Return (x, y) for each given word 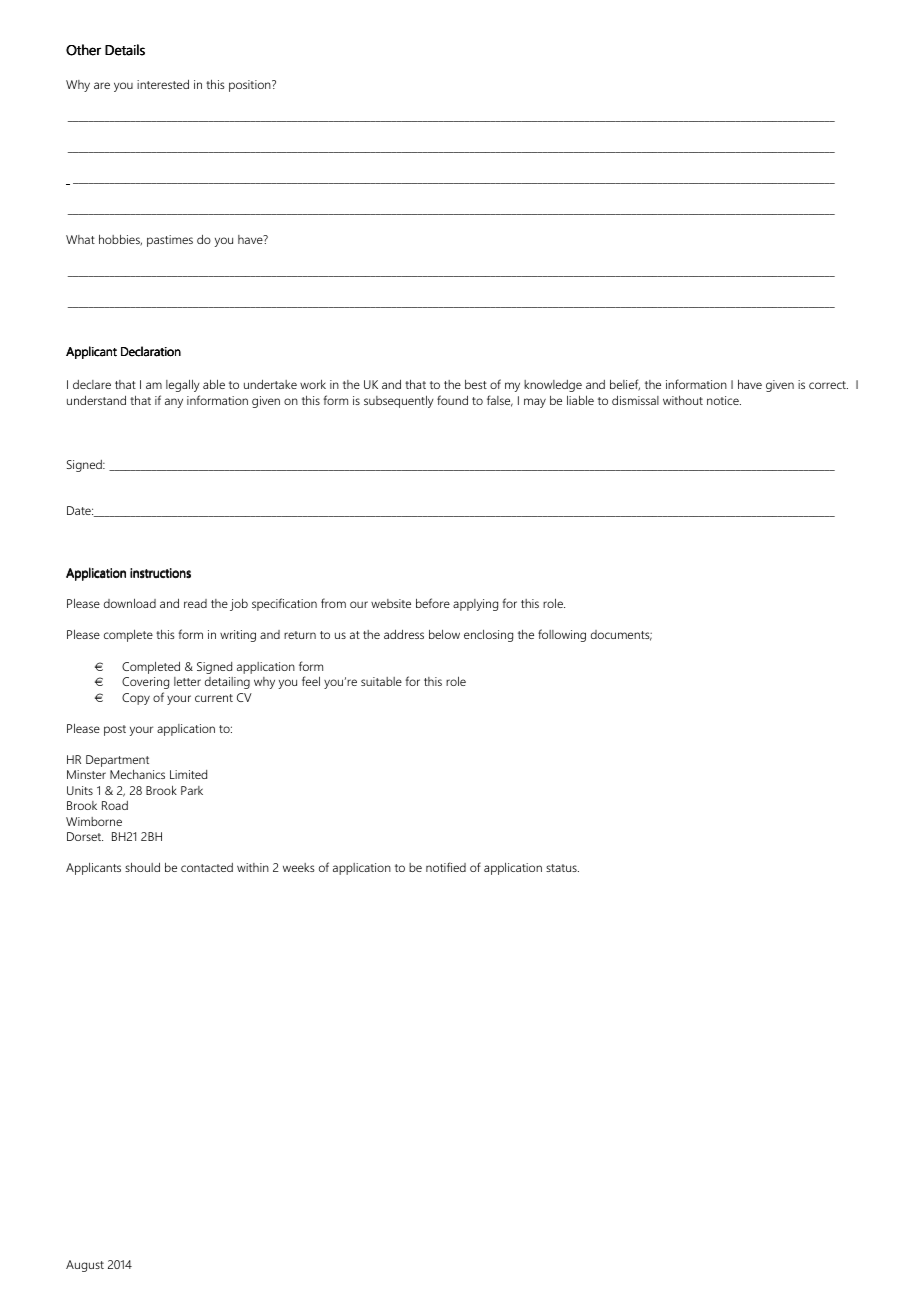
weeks (299, 867)
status (562, 868)
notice (724, 400)
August (85, 1266)
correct (828, 385)
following (562, 635)
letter (187, 681)
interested (163, 84)
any (174, 403)
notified (446, 867)
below (444, 634)
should (142, 867)
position (251, 86)
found (452, 400)
